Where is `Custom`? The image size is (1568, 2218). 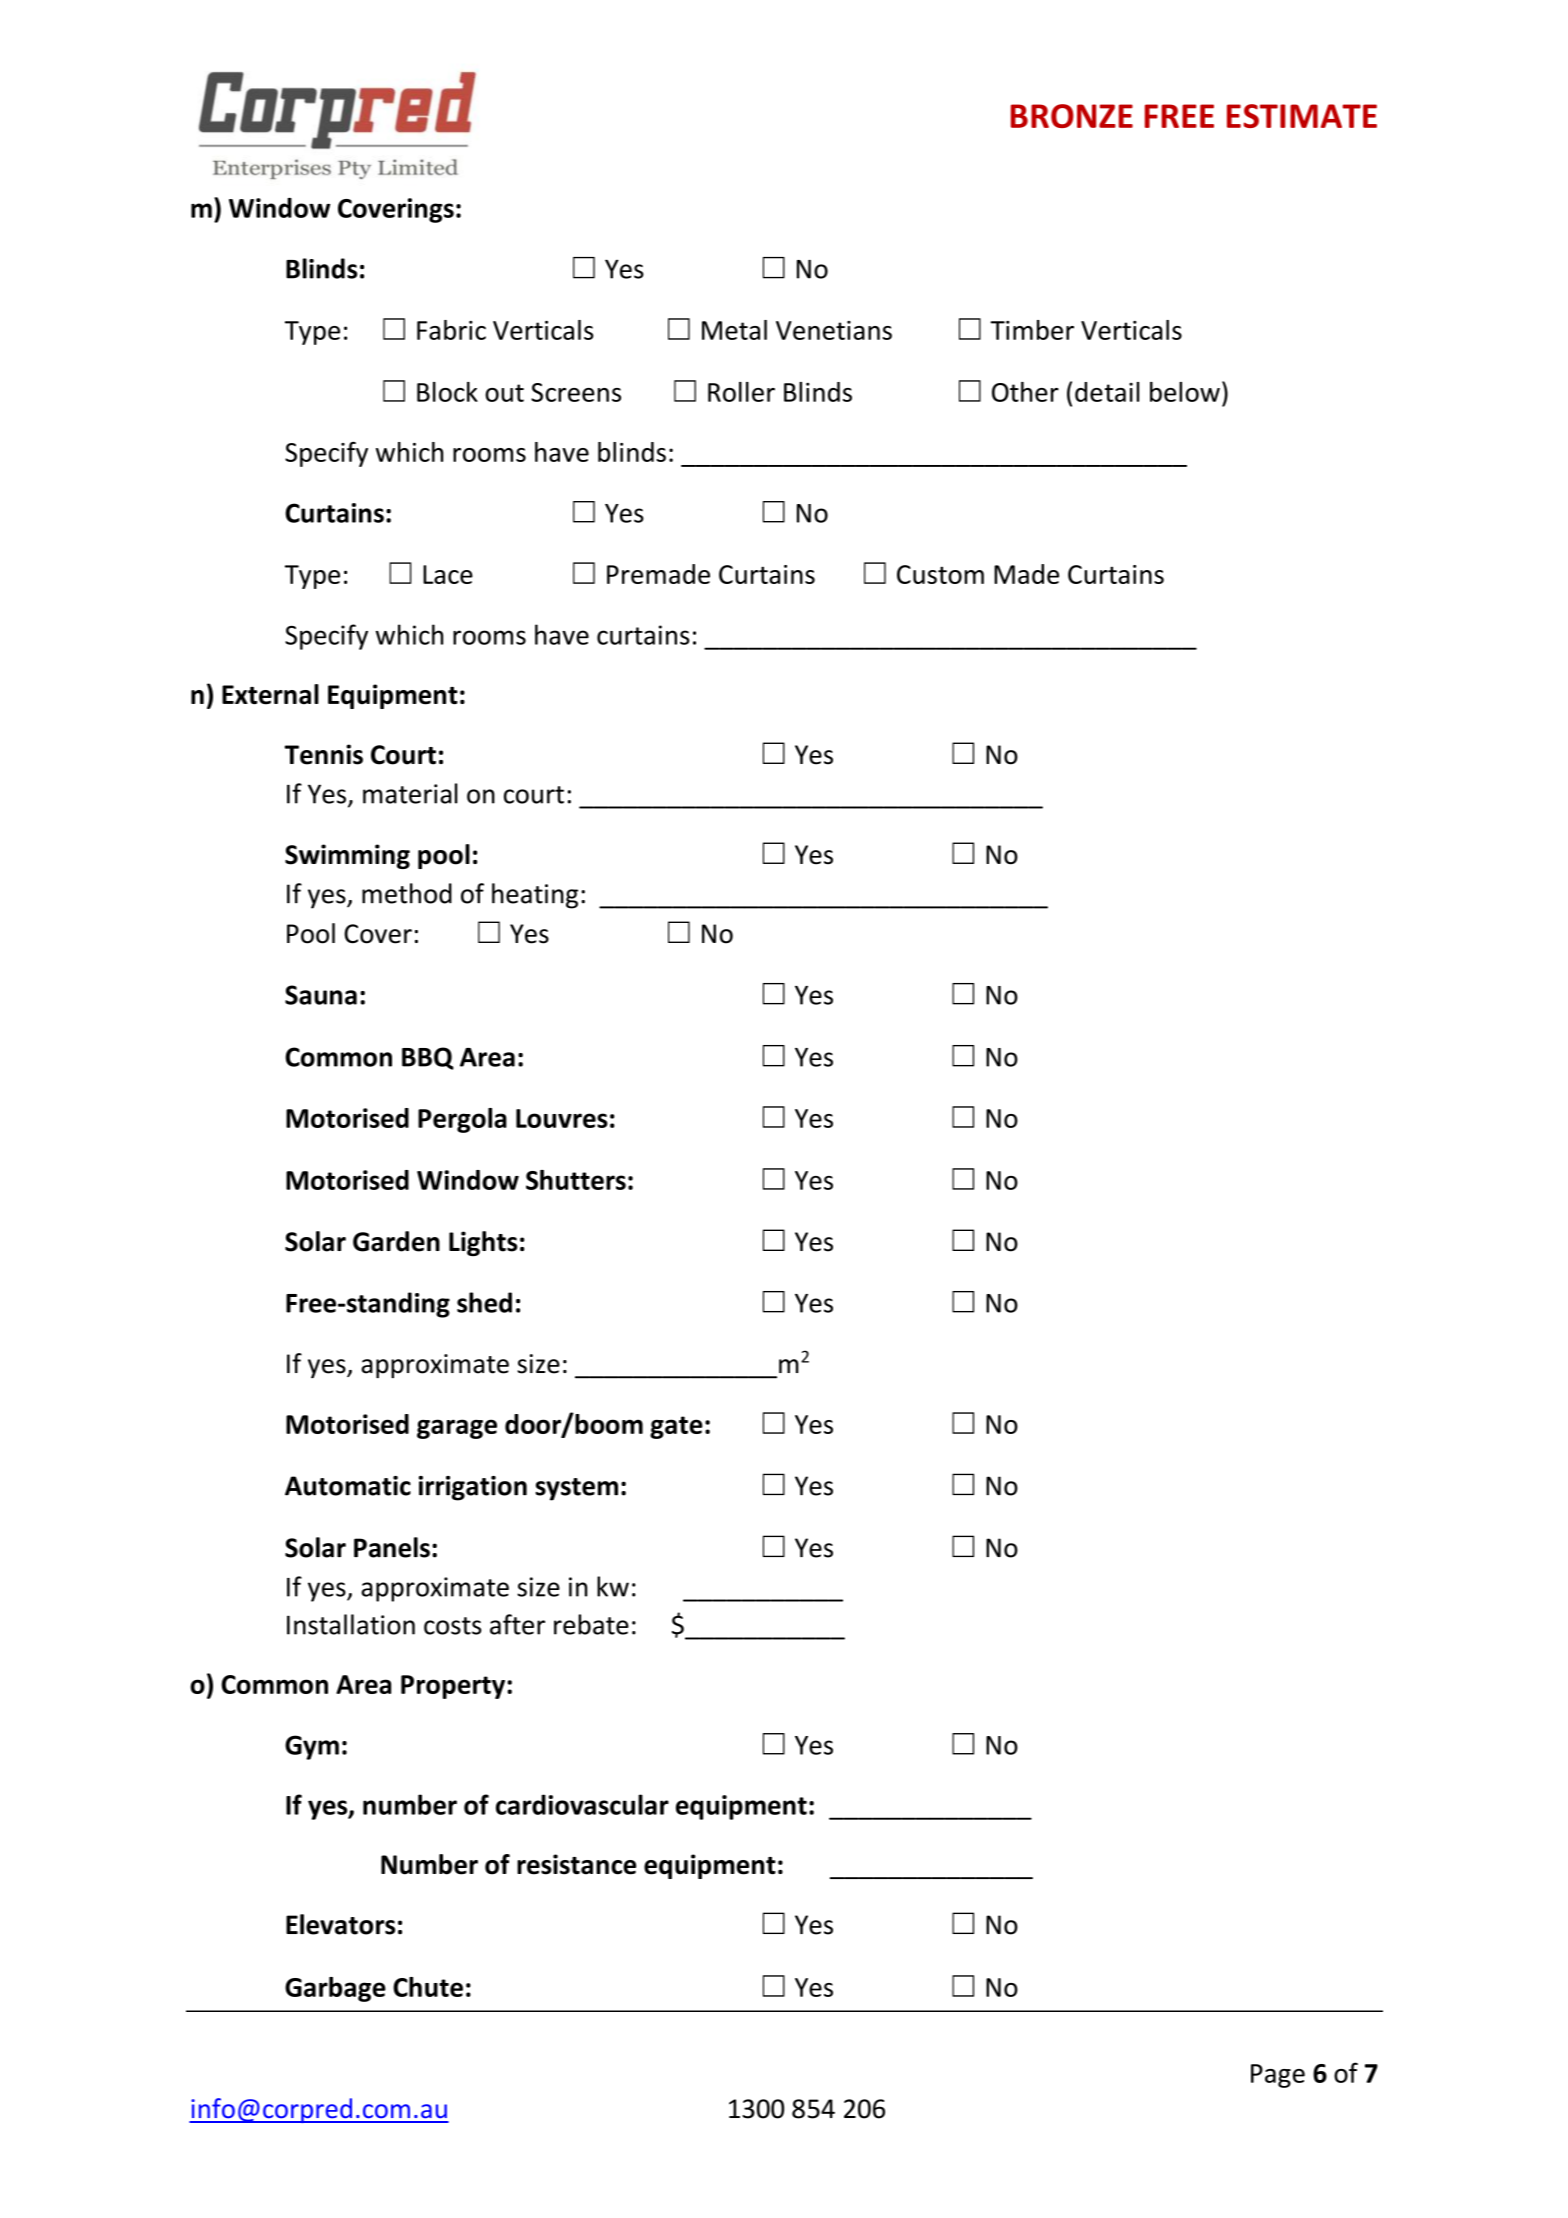
Custom is located at coordinates (940, 574).
